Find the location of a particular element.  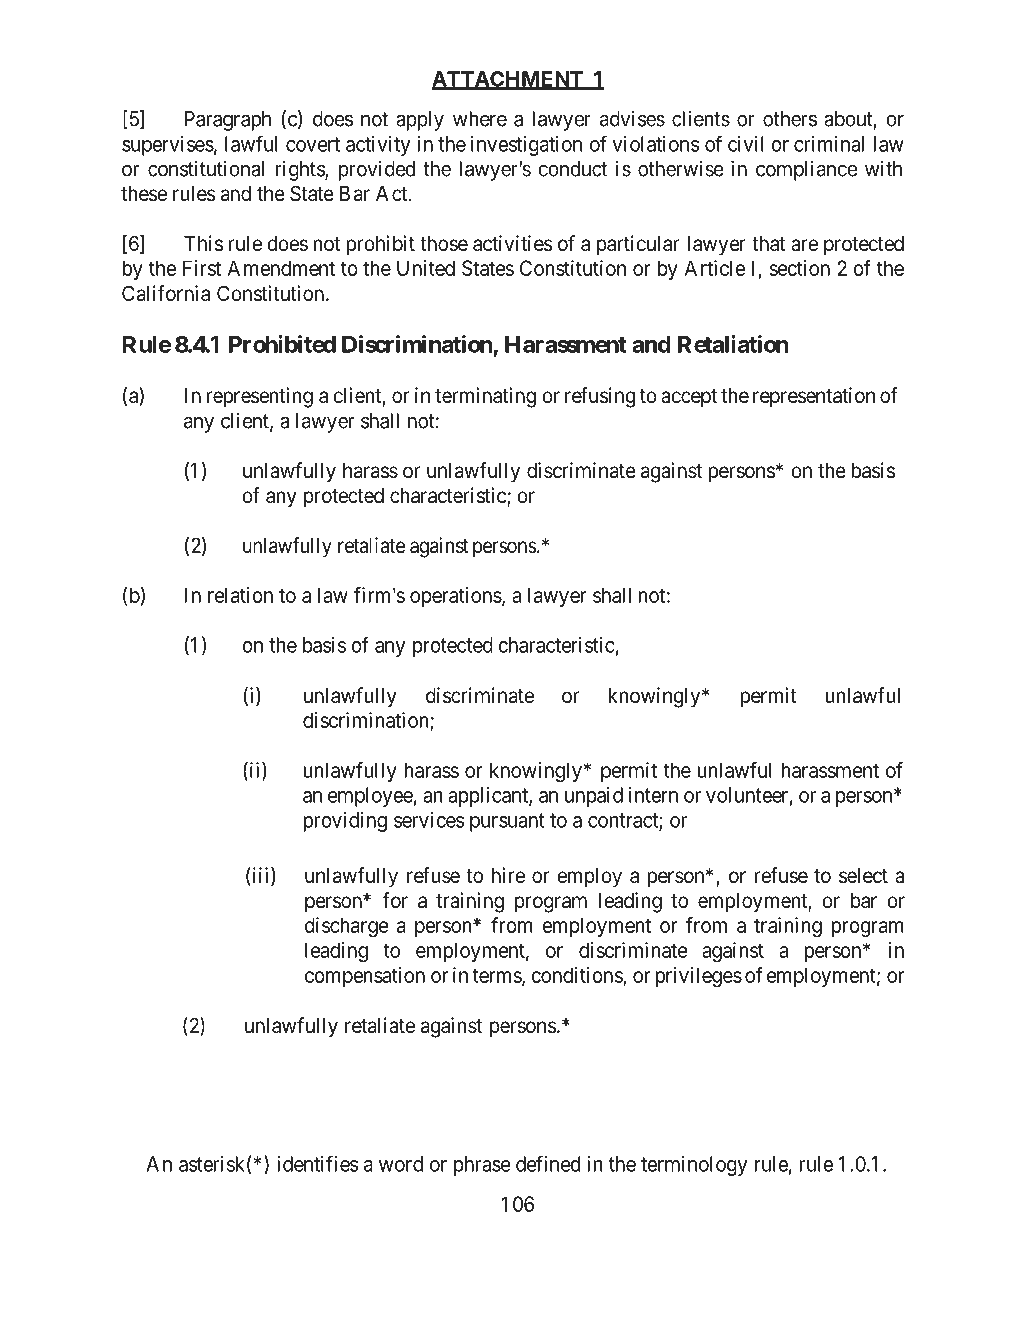

where is located at coordinates (480, 119).
